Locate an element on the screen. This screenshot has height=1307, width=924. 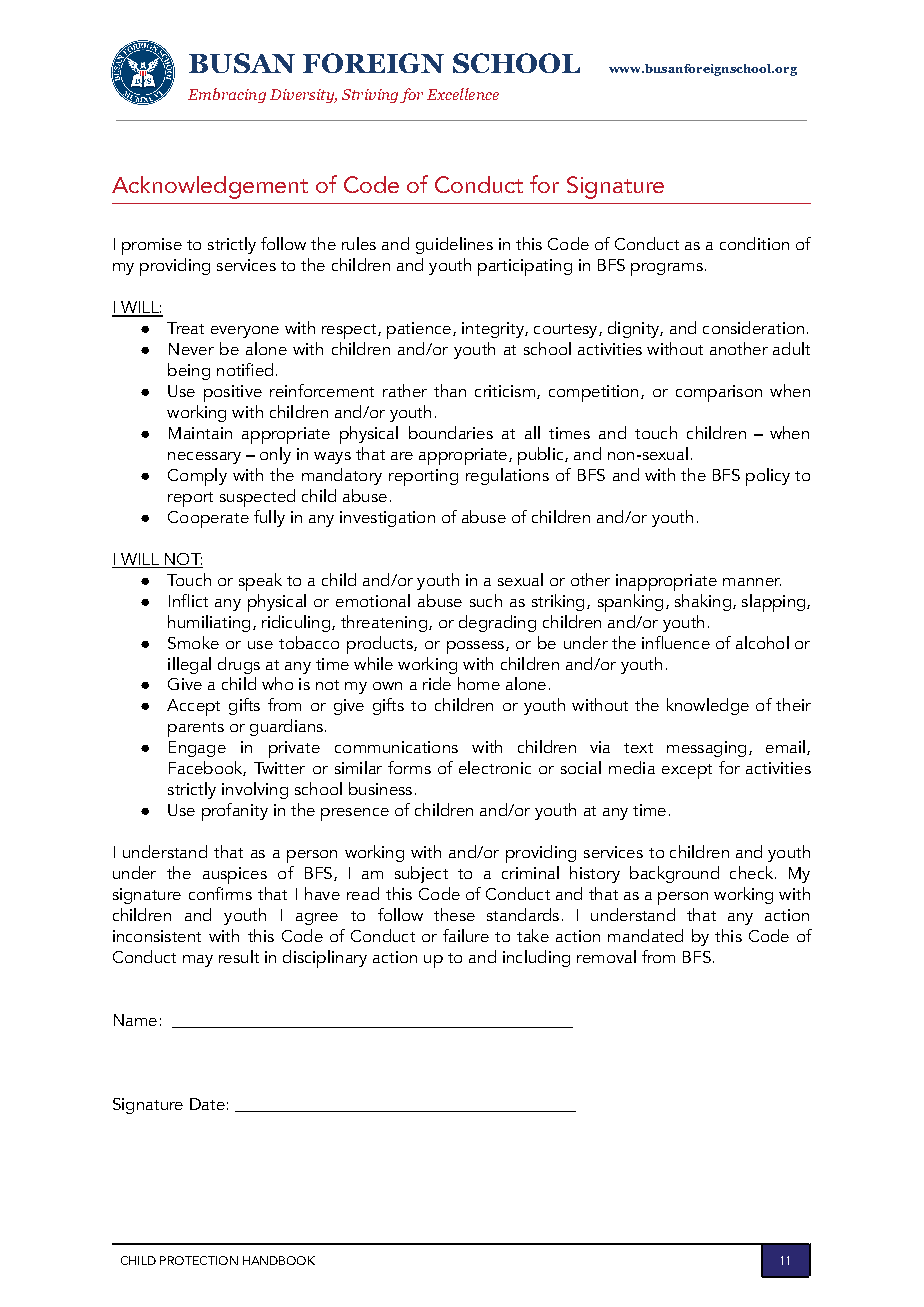
Embracing is located at coordinates (227, 95).
